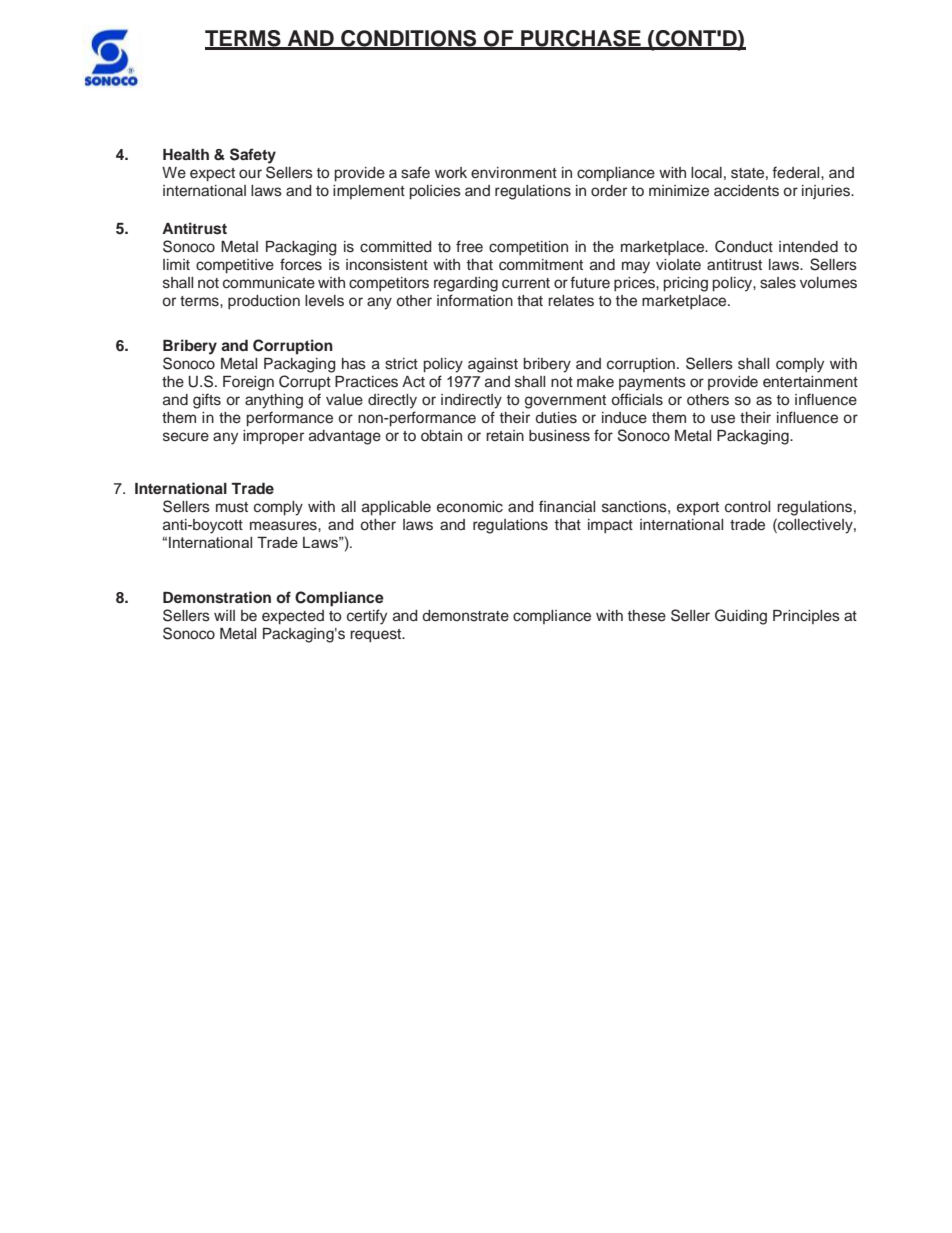 This screenshot has height=1233, width=952. Describe the element at coordinates (723, 419) in the screenshot. I see `use` at that location.
